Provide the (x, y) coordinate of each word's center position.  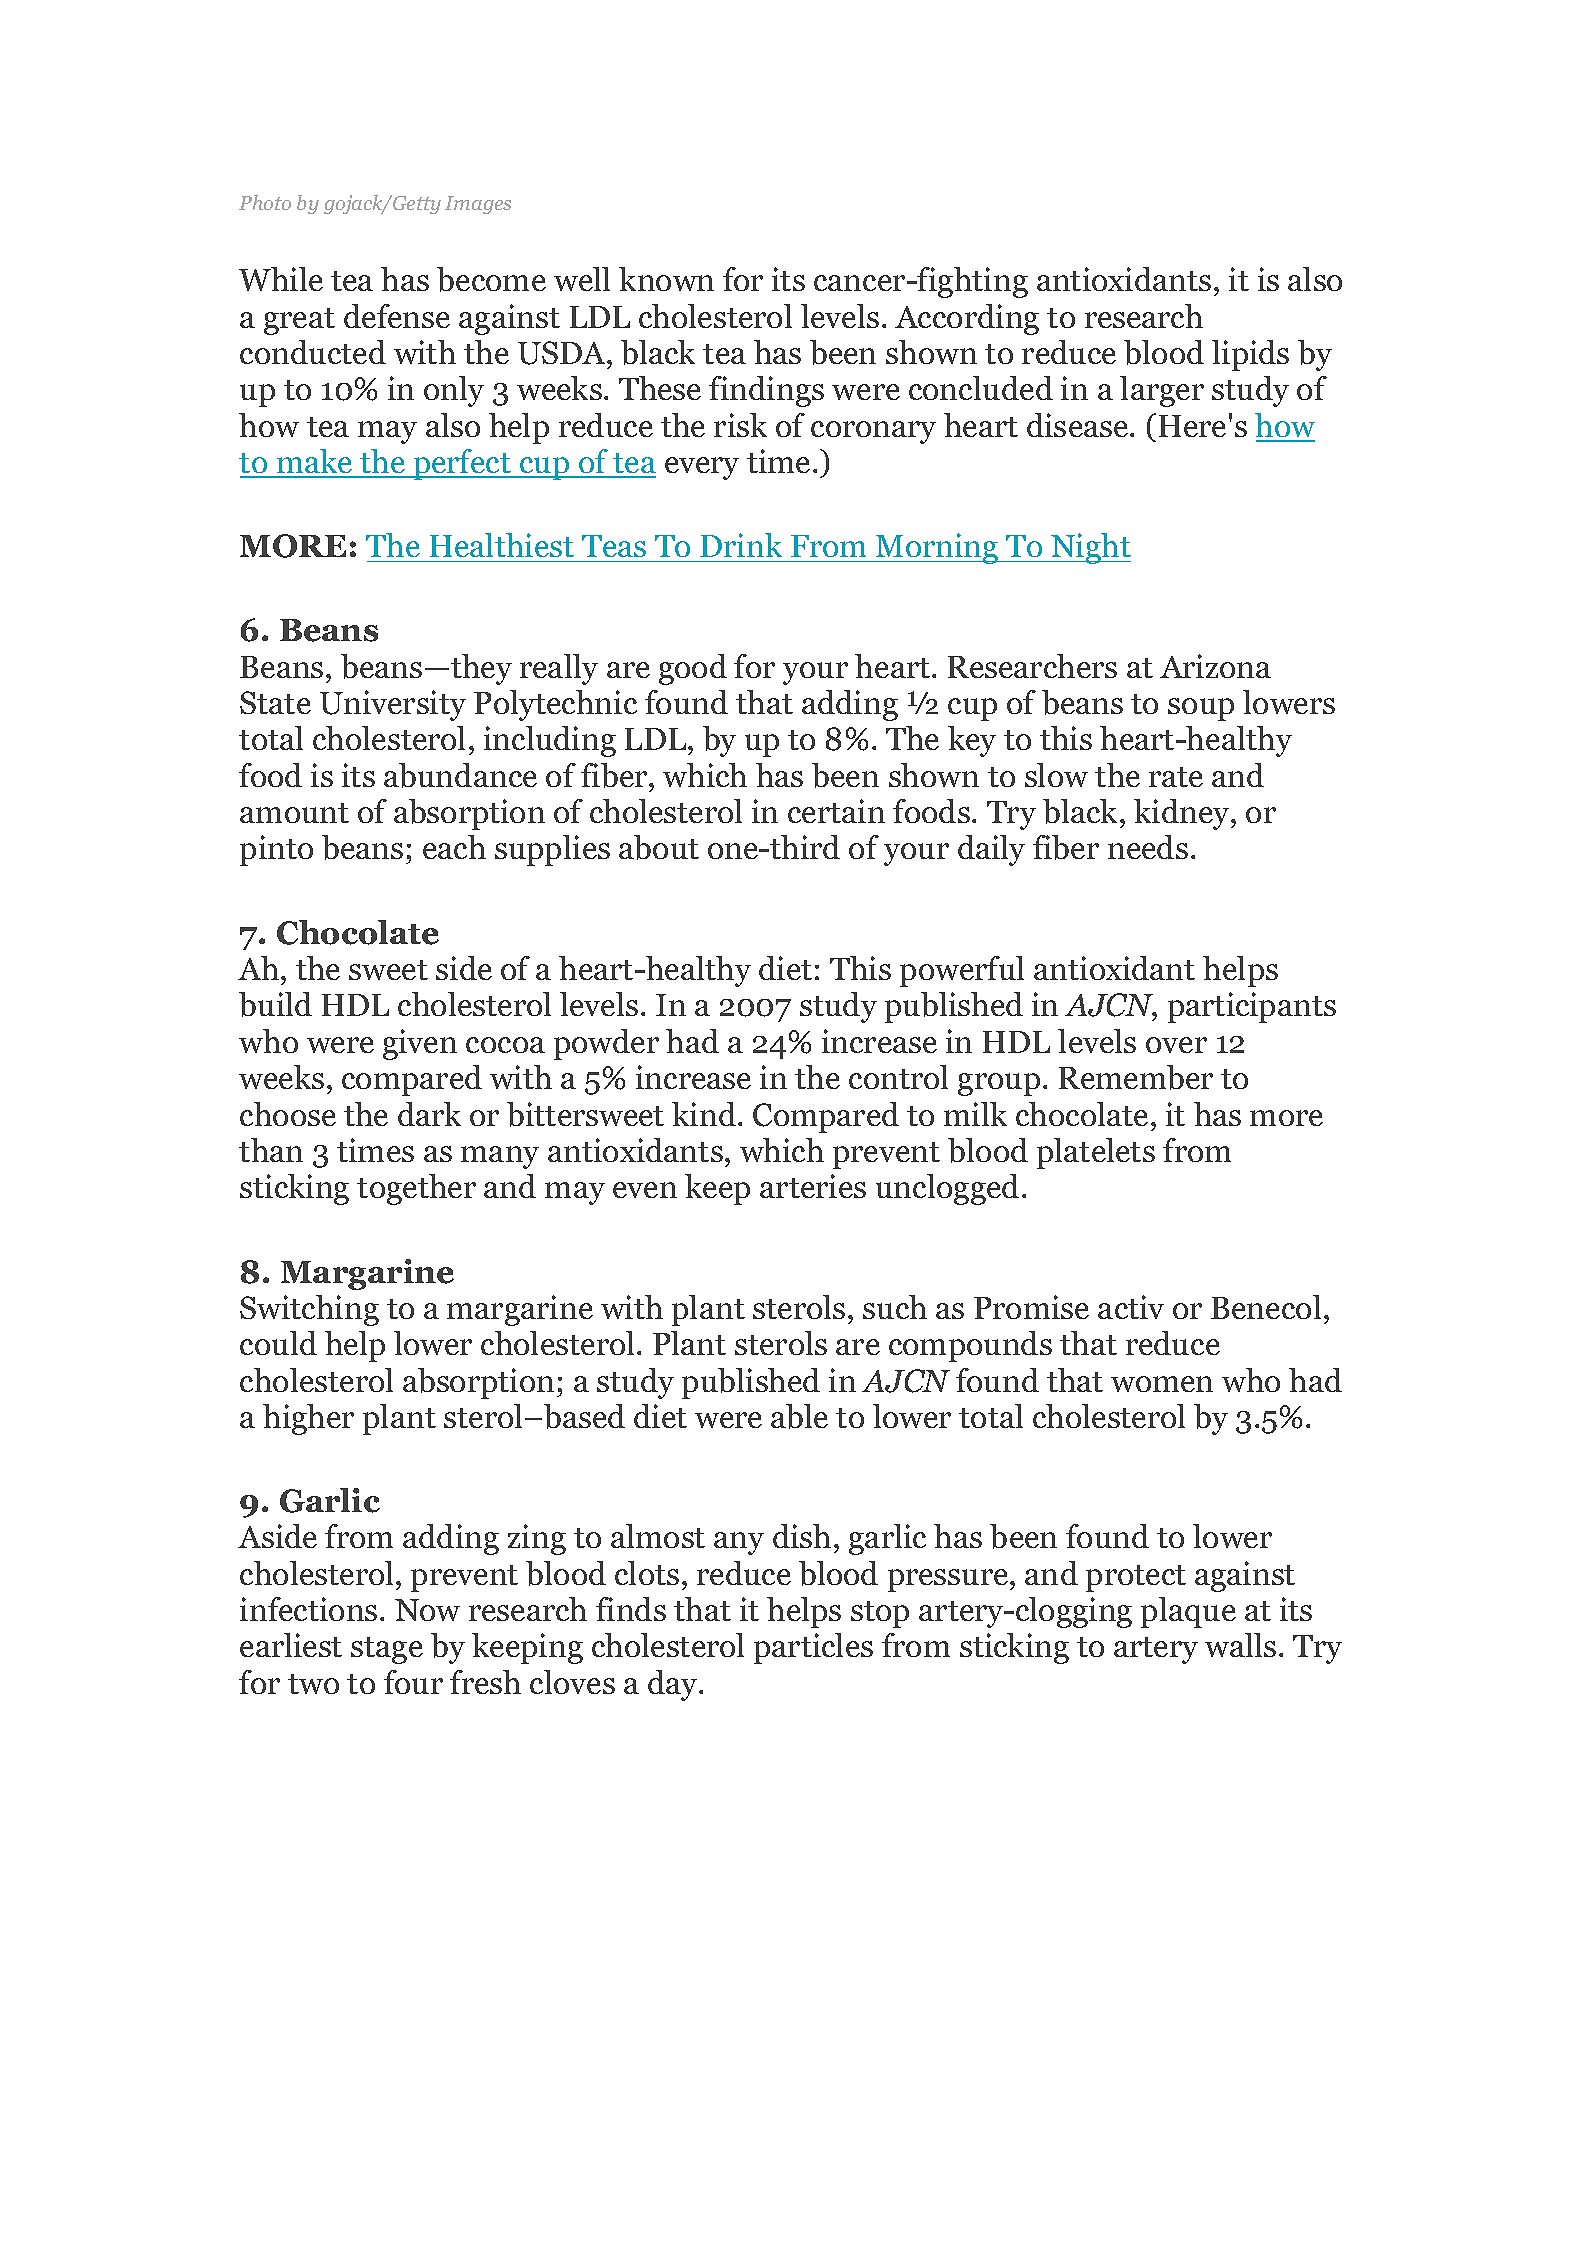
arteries (813, 1186)
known (666, 279)
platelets (1096, 1153)
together (416, 1189)
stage (387, 1650)
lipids (1250, 355)
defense (397, 316)
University (393, 705)
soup (1201, 709)
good (693, 669)
